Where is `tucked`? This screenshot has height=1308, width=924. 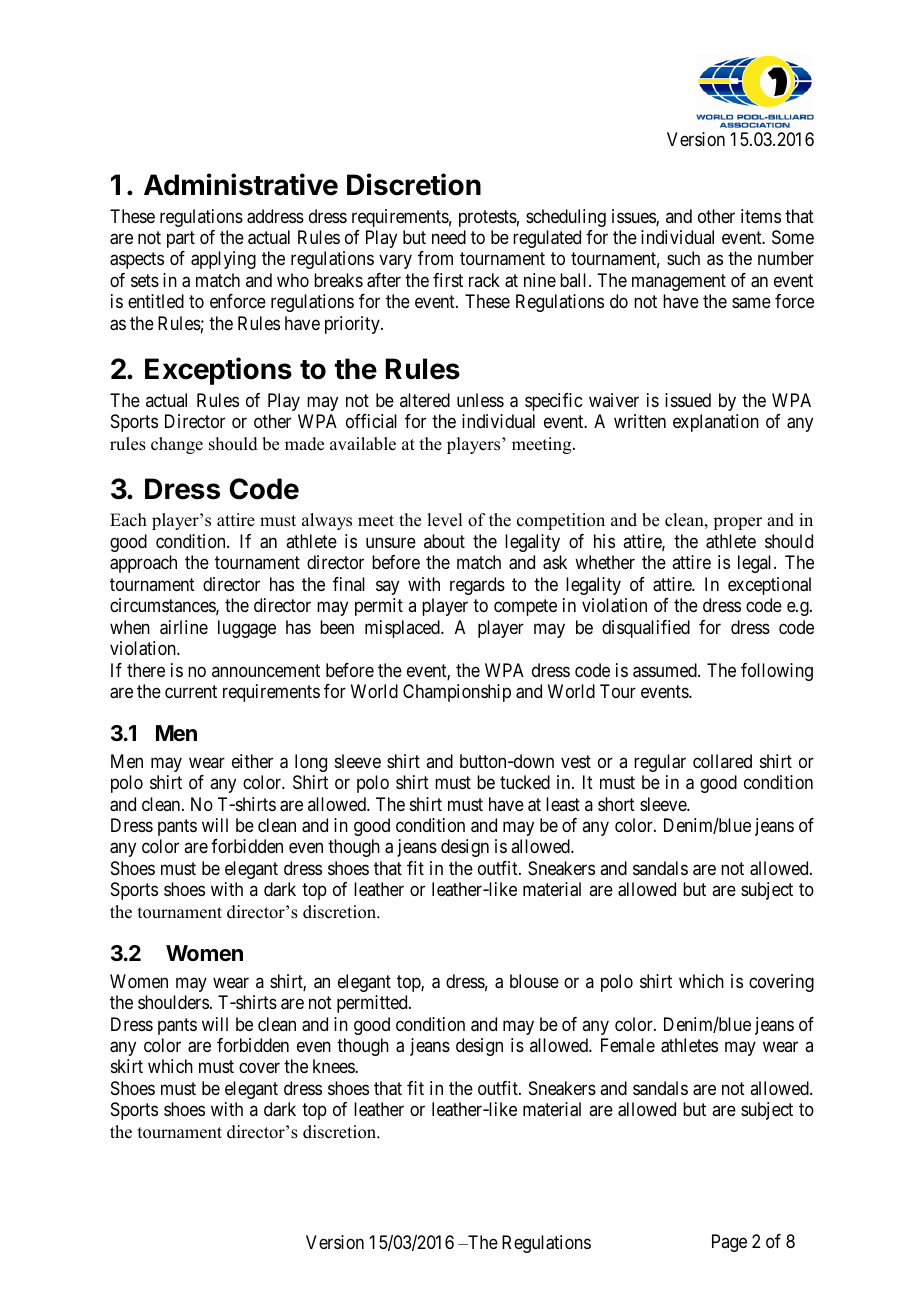
tucked is located at coordinates (525, 782).
